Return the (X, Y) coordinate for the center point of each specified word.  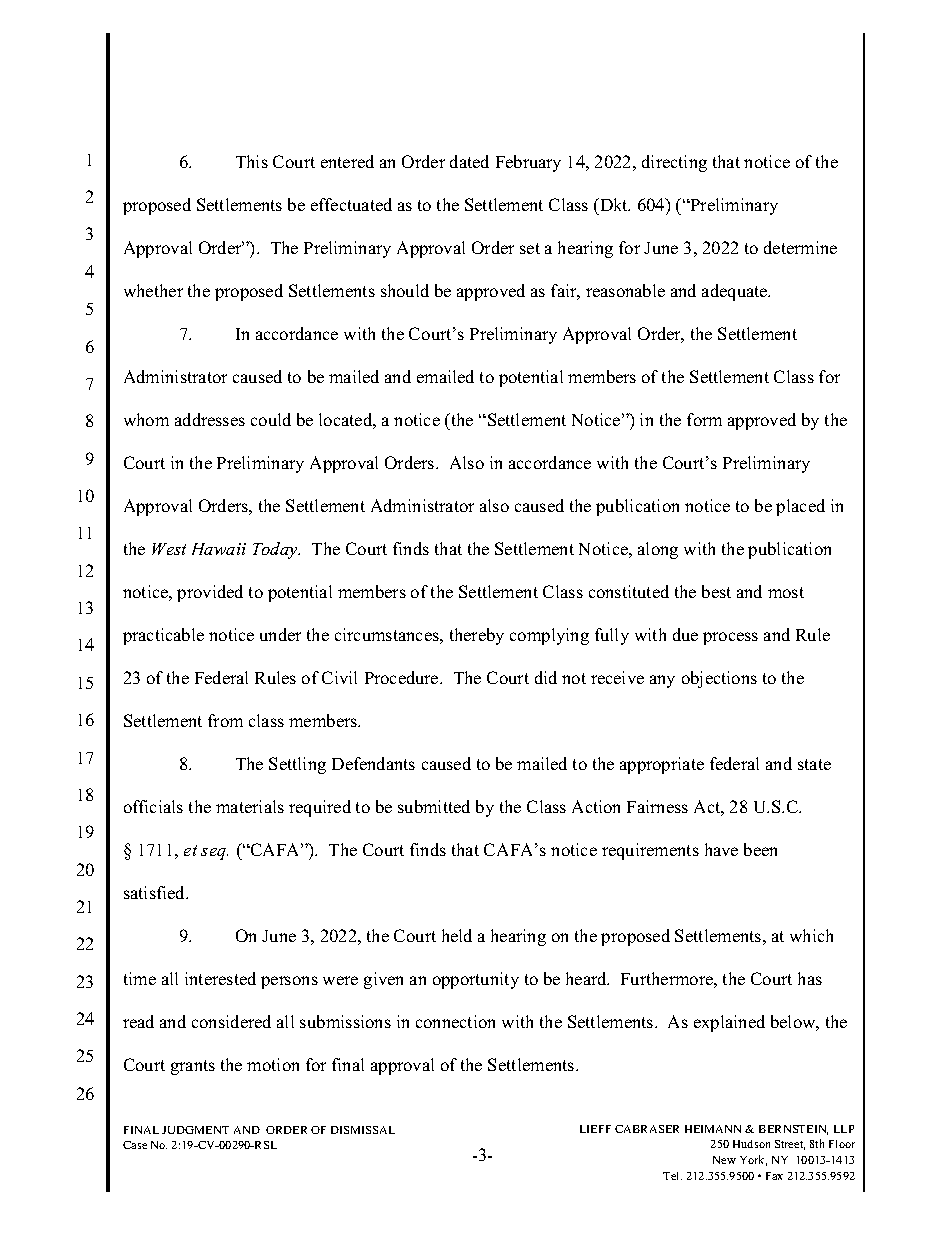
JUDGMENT (195, 1130)
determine (800, 247)
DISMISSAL (363, 1130)
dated (469, 161)
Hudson (751, 1144)
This (252, 161)
